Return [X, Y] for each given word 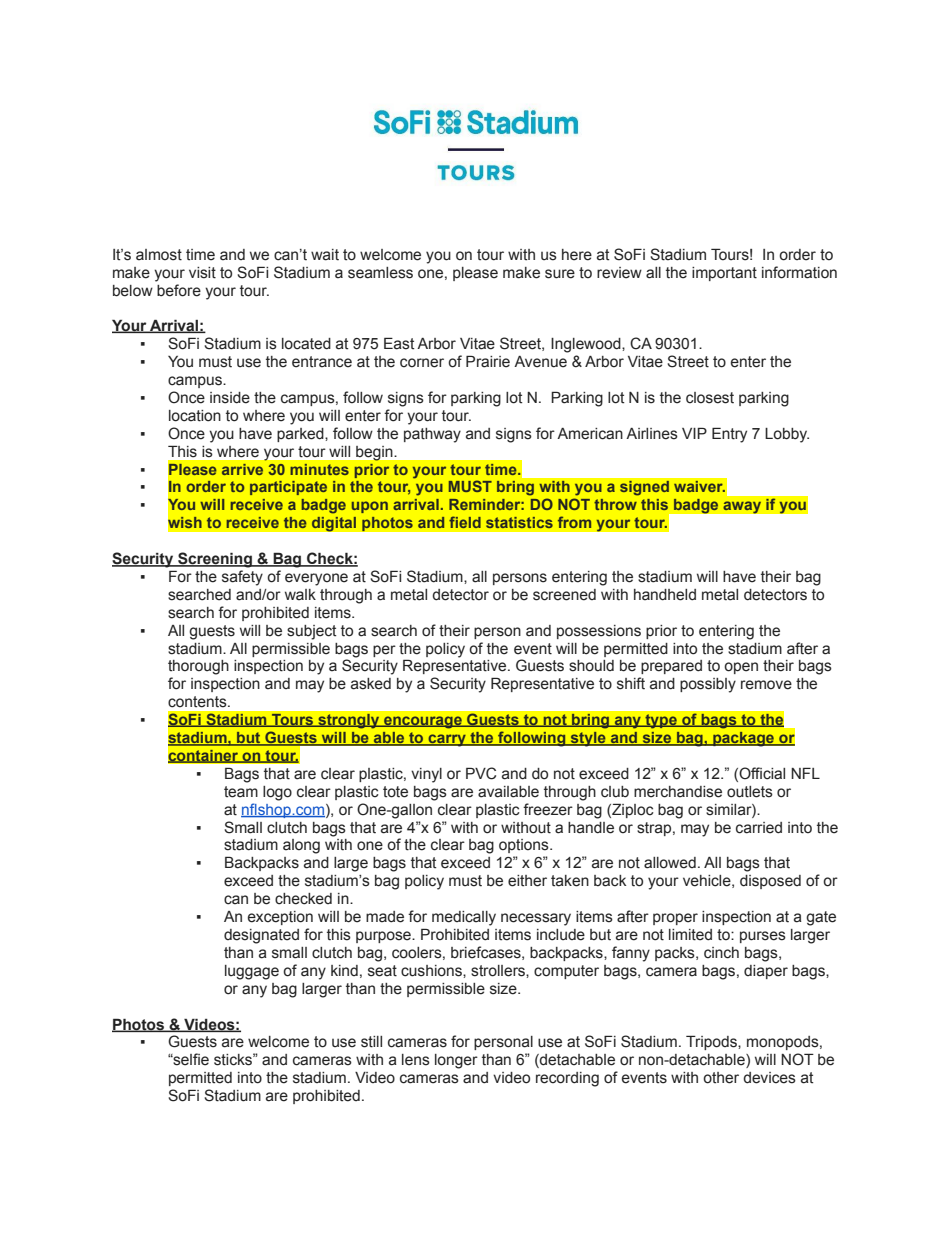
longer [456, 1061]
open [741, 668]
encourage [423, 722]
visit [202, 273]
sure [560, 274]
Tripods [712, 1042]
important [724, 274]
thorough [198, 667]
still [371, 1042]
